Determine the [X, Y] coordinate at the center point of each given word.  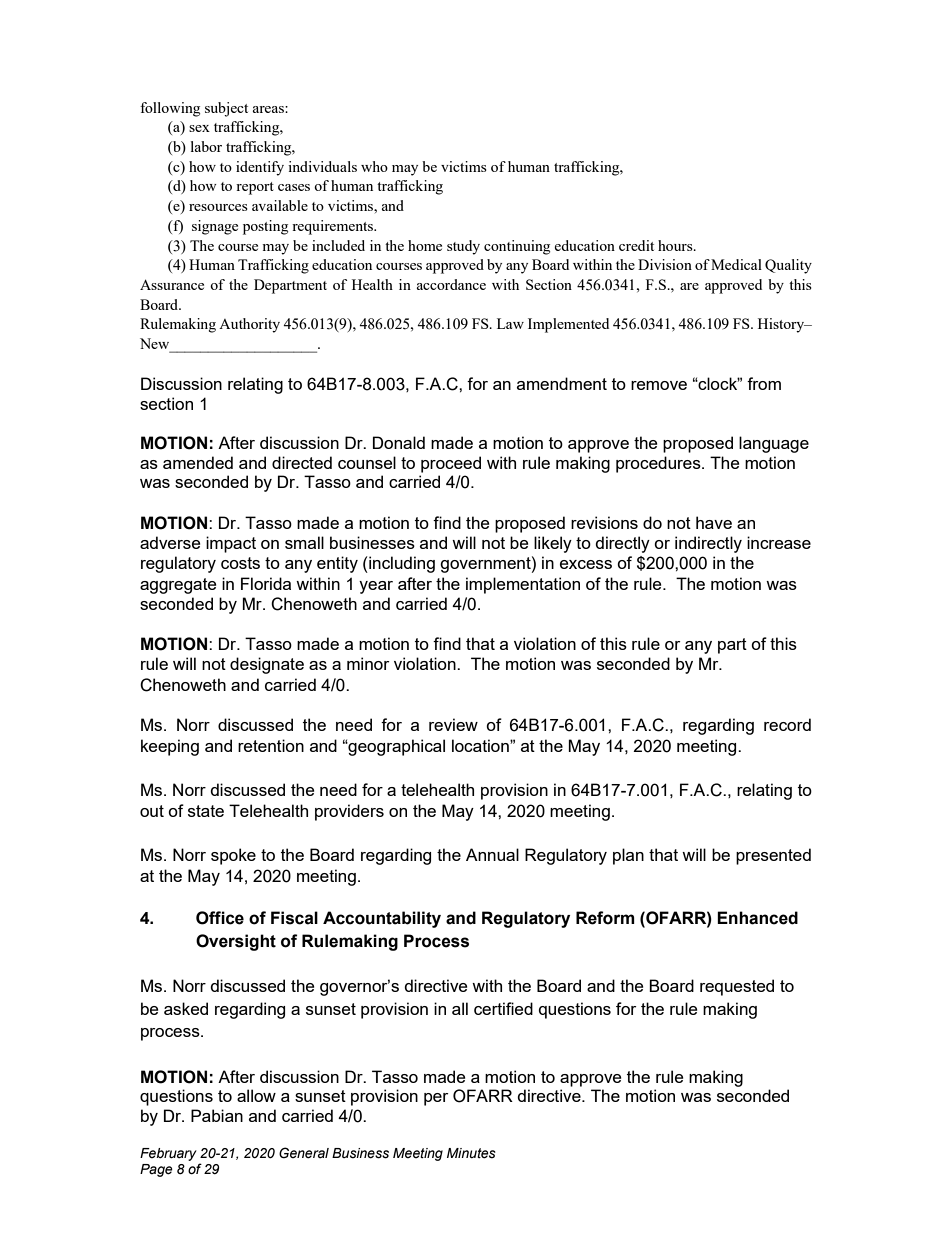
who [374, 166]
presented [773, 856]
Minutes [471, 1153]
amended [198, 462]
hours [676, 245]
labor [206, 146]
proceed [451, 464]
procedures [659, 464]
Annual [492, 854]
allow [256, 1095]
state [206, 811]
